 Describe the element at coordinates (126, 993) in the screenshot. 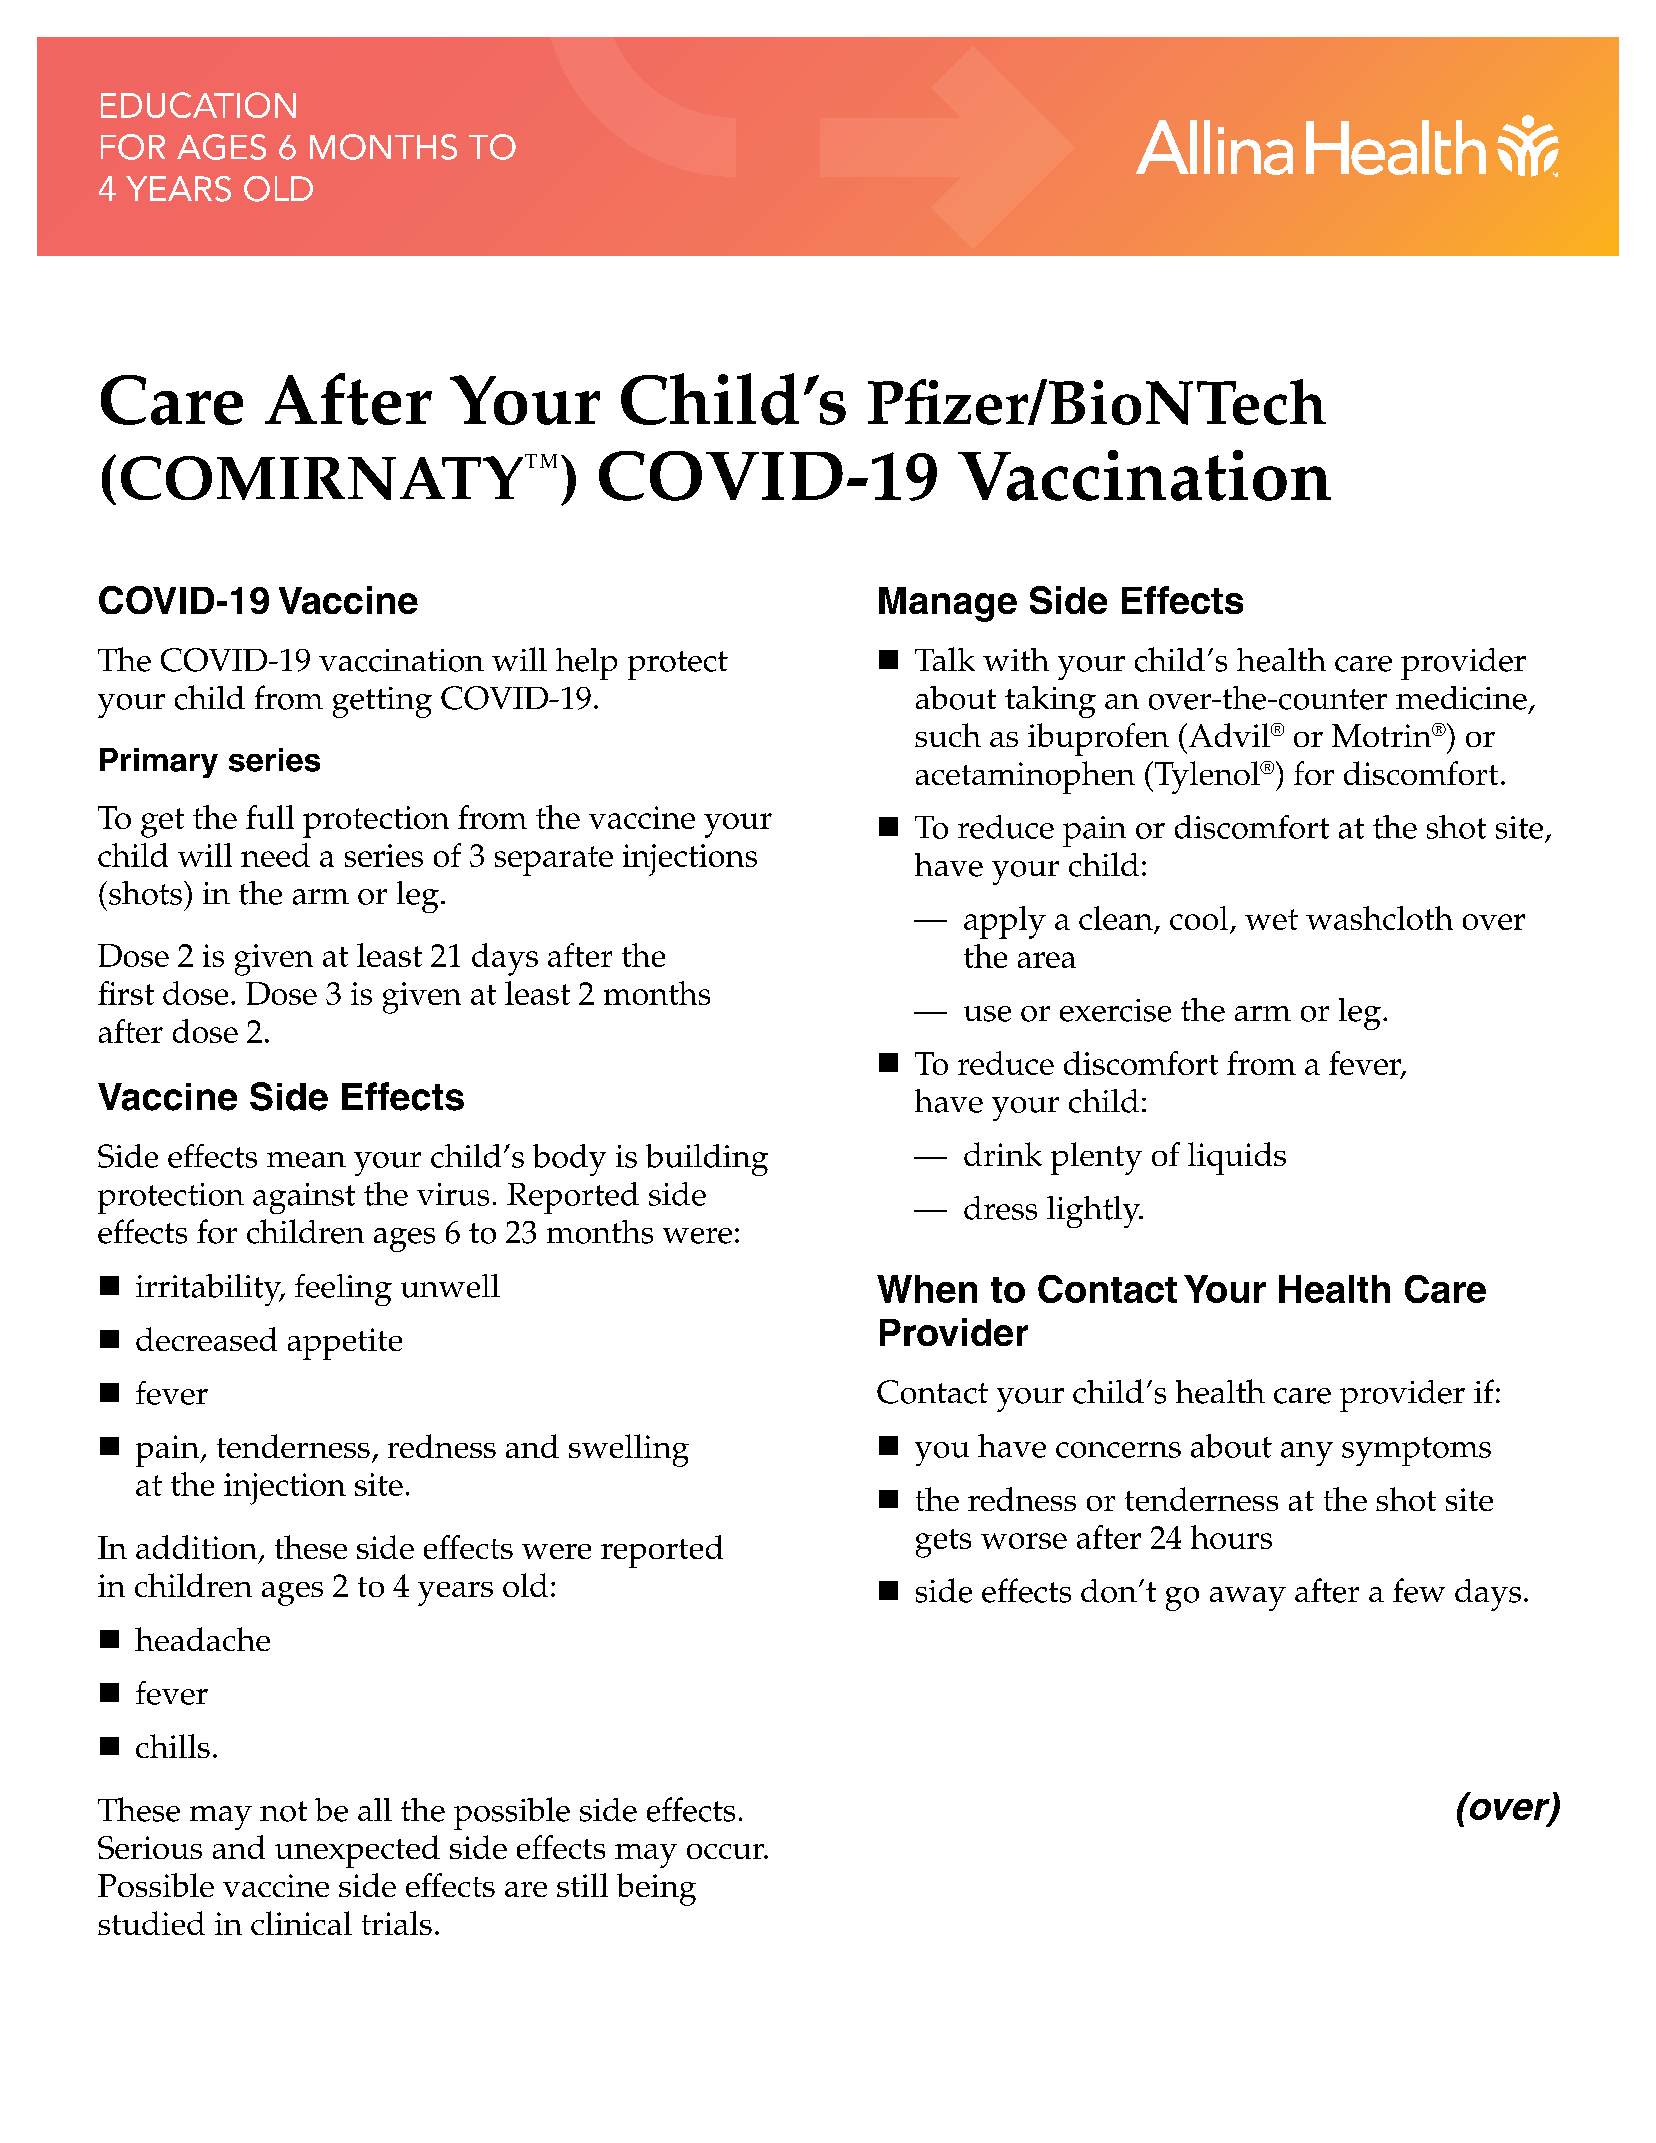

I see `first` at that location.
